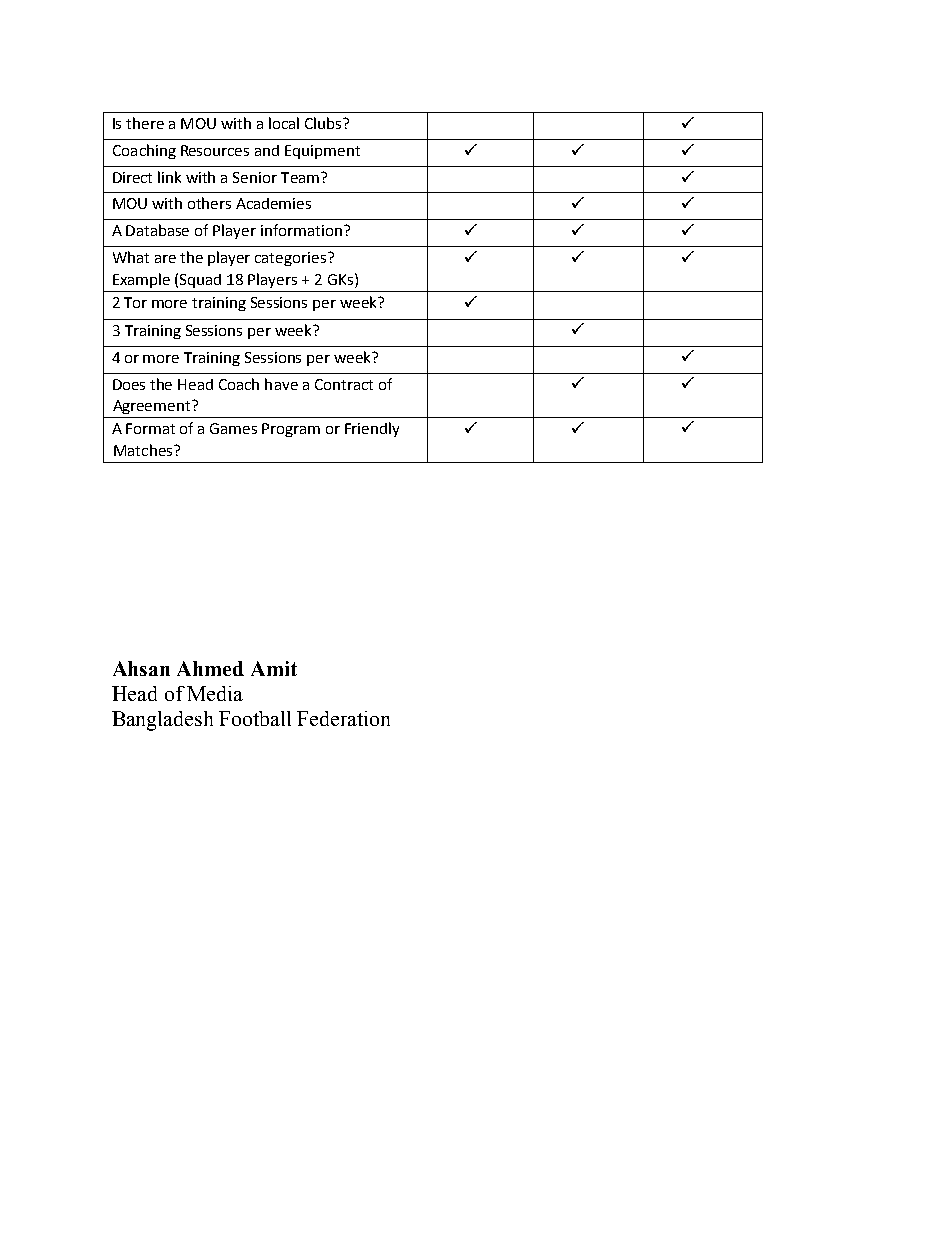 This screenshot has width=952, height=1233. Describe the element at coordinates (162, 721) in the screenshot. I see `Bangladesh` at that location.
